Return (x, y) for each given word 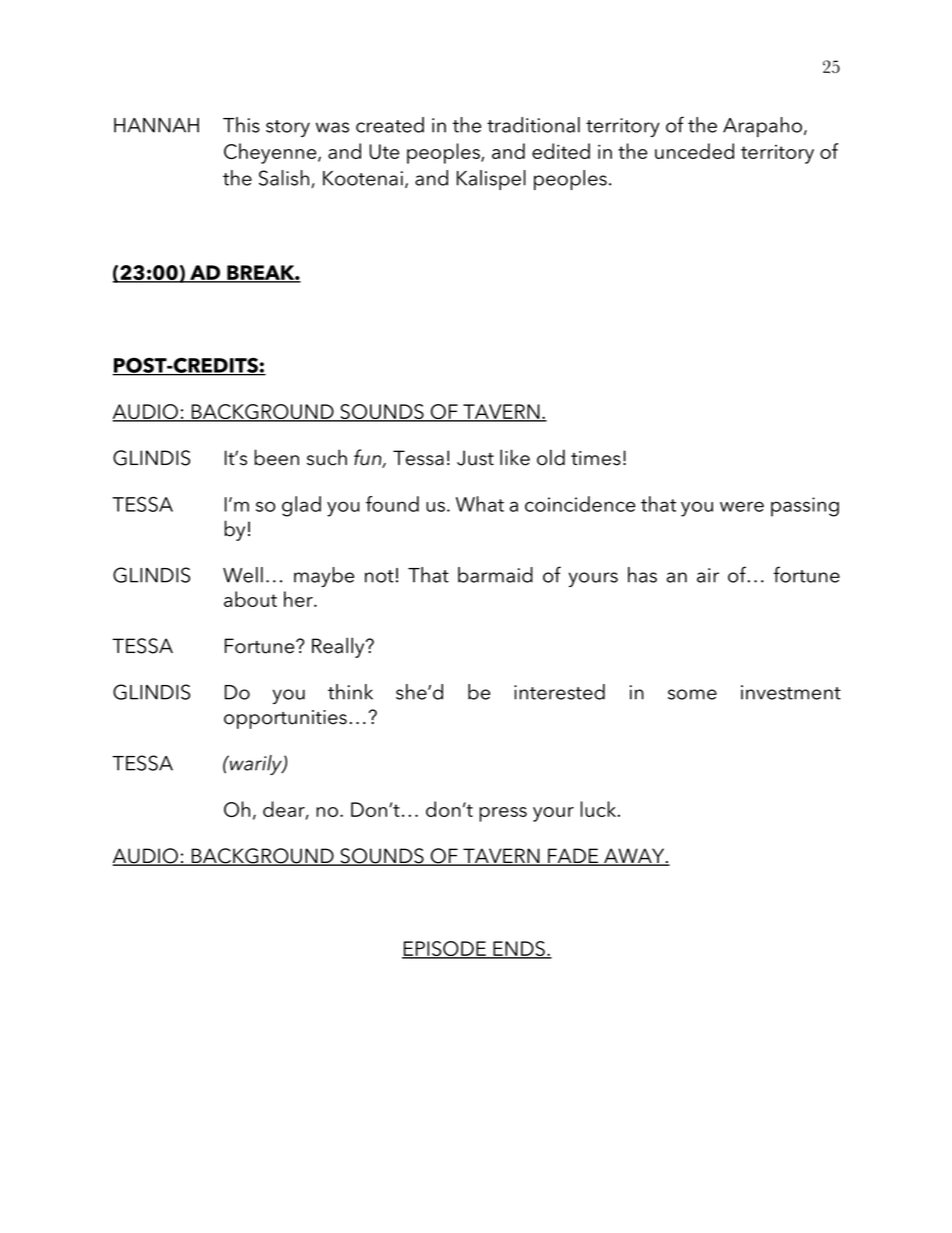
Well (243, 575)
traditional (533, 125)
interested (559, 692)
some (692, 694)
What (480, 504)
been (277, 457)
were (742, 506)
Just (475, 458)
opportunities (285, 719)
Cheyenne (271, 153)
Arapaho (762, 127)
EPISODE (445, 950)
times (596, 458)
